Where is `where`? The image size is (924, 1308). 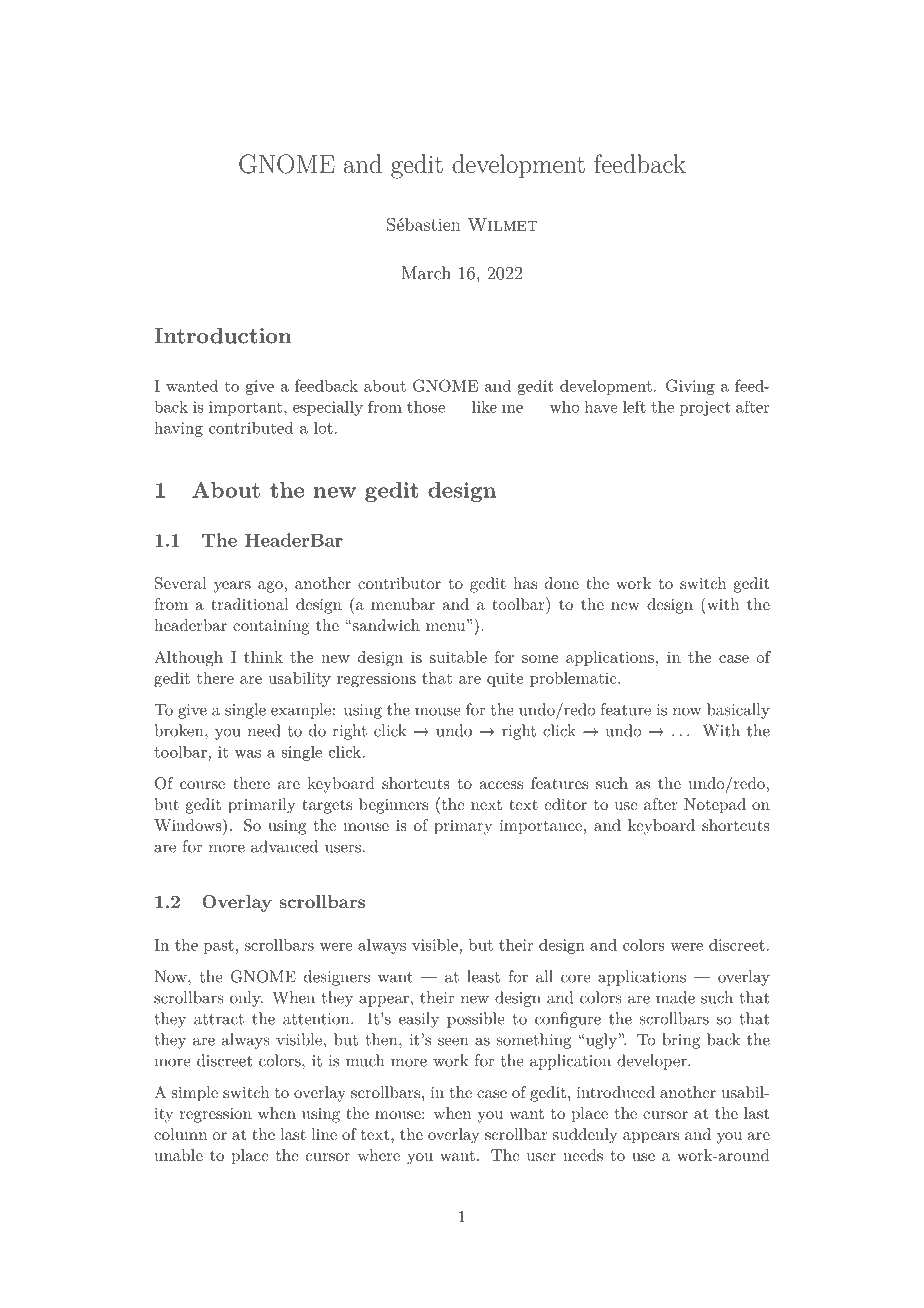 where is located at coordinates (379, 1155).
